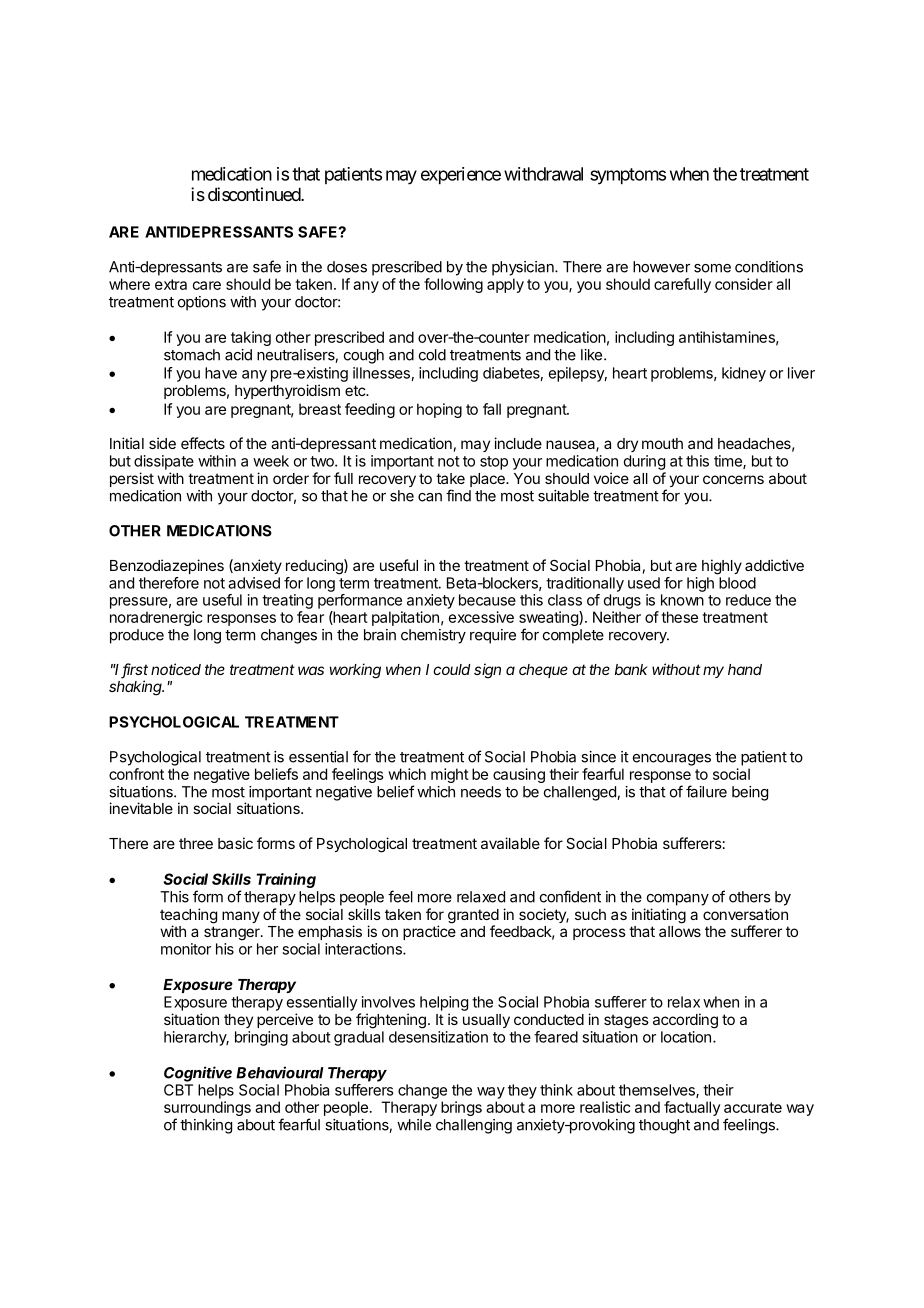 Image resolution: width=924 pixels, height=1308 pixels. Describe the element at coordinates (207, 1108) in the image. I see `surroundings` at that location.
